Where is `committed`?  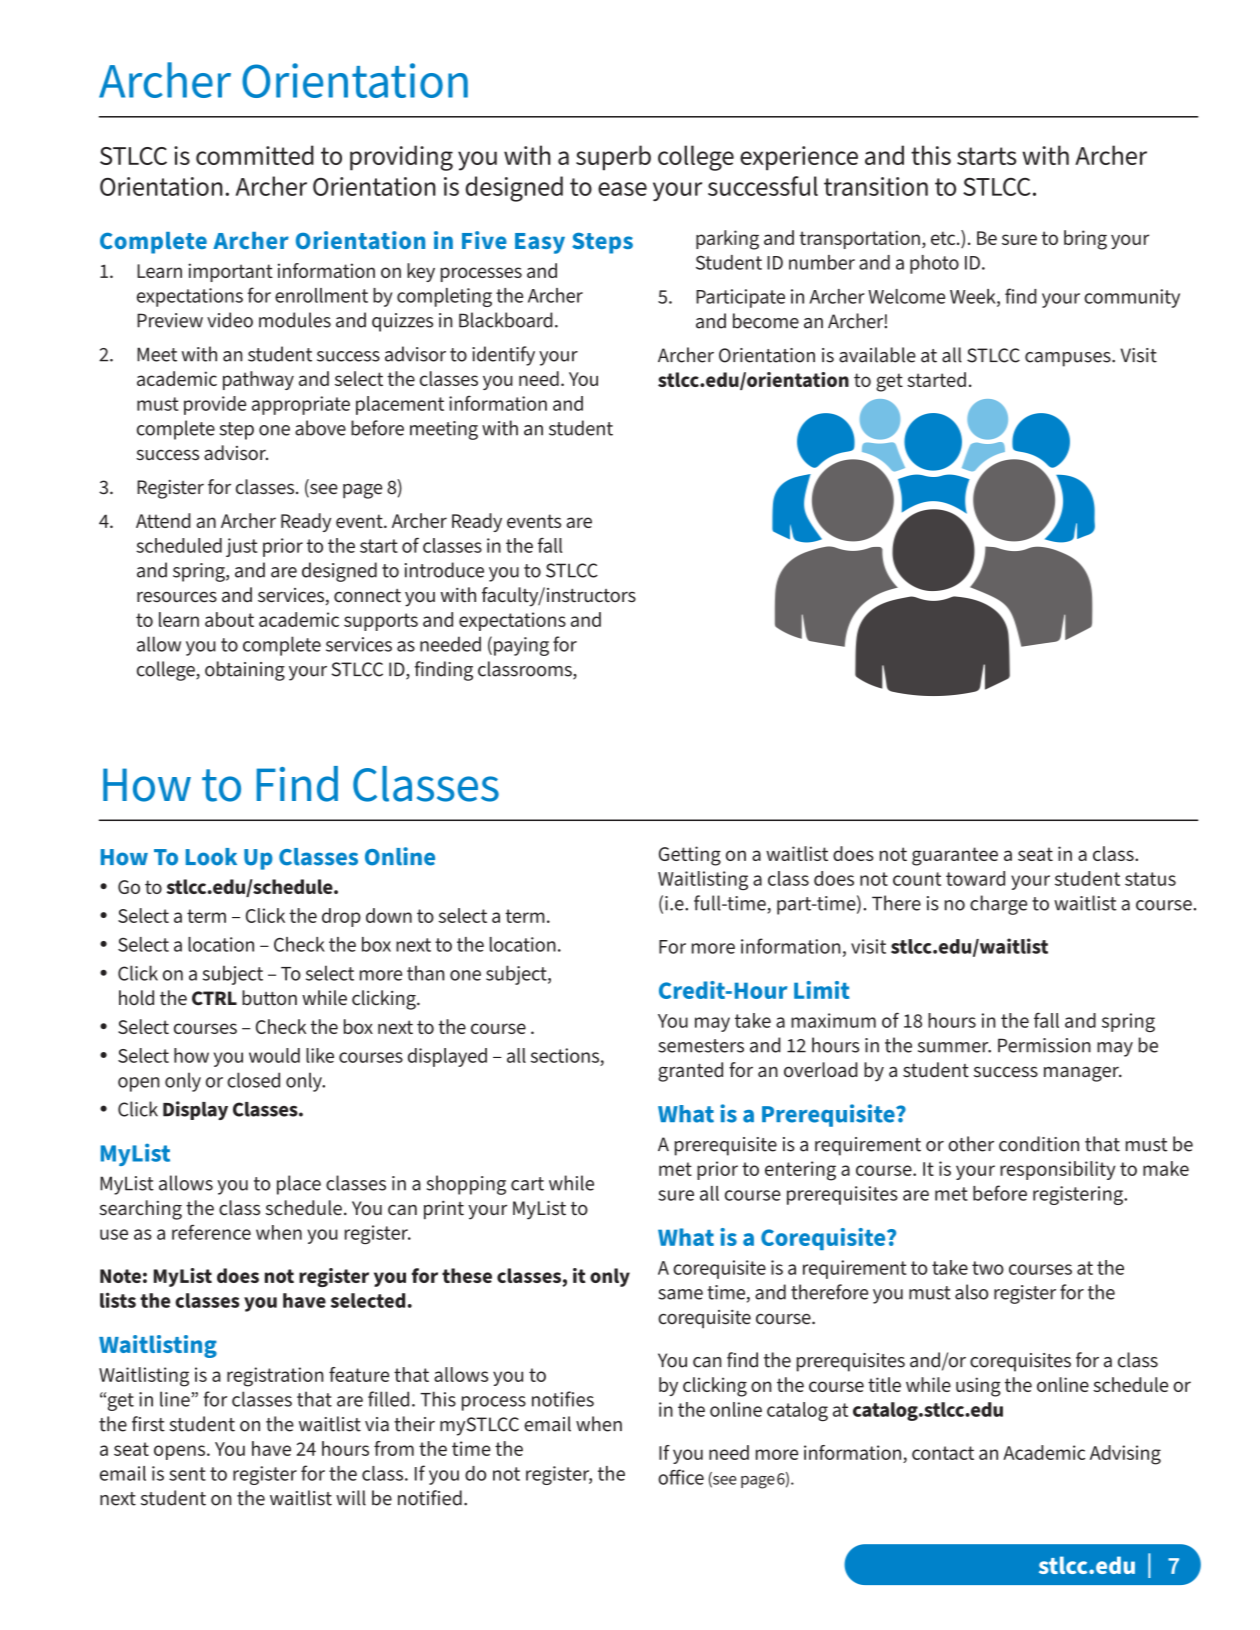
committed is located at coordinates (255, 155).
